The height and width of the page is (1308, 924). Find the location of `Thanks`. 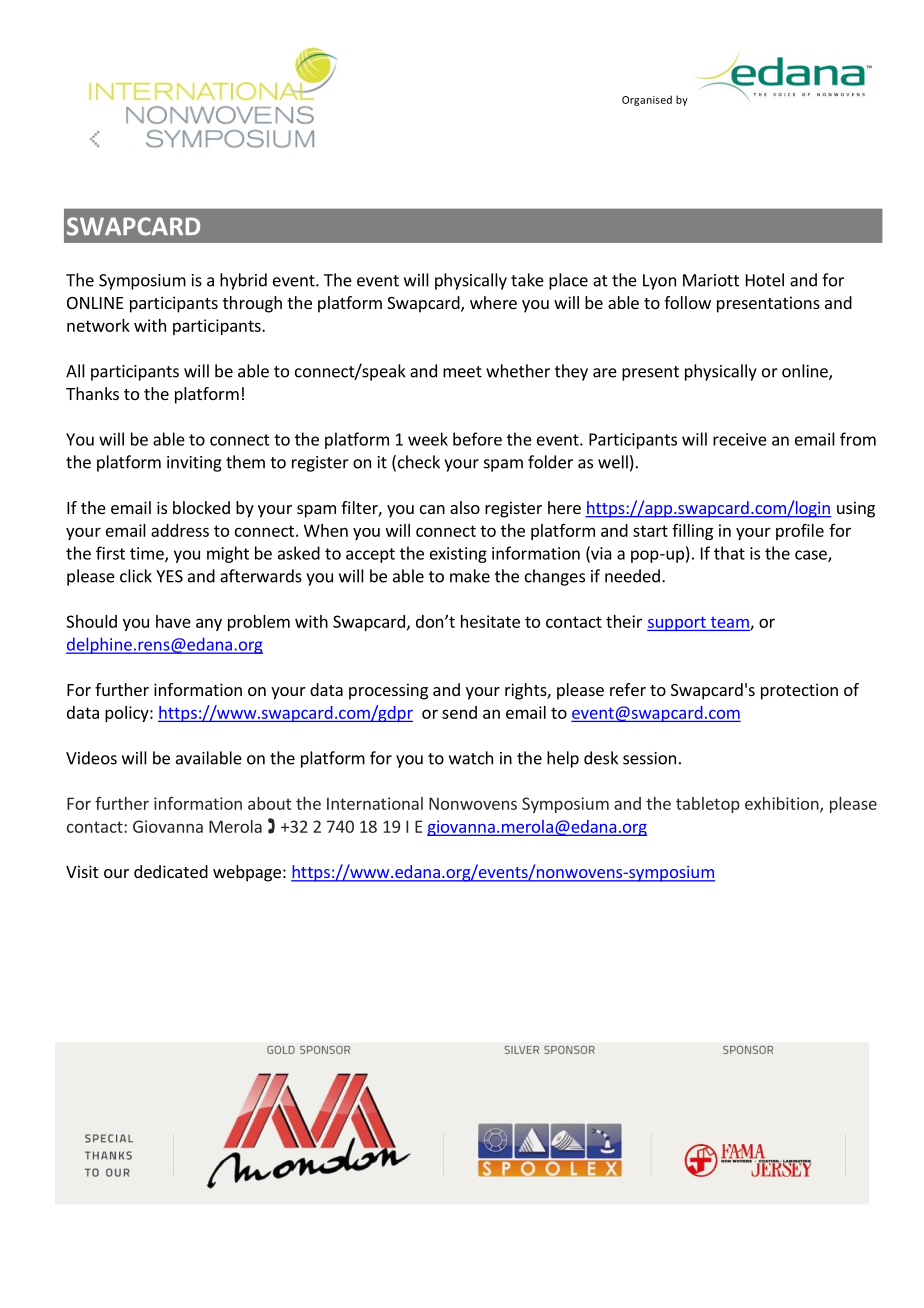

Thanks is located at coordinates (92, 393).
